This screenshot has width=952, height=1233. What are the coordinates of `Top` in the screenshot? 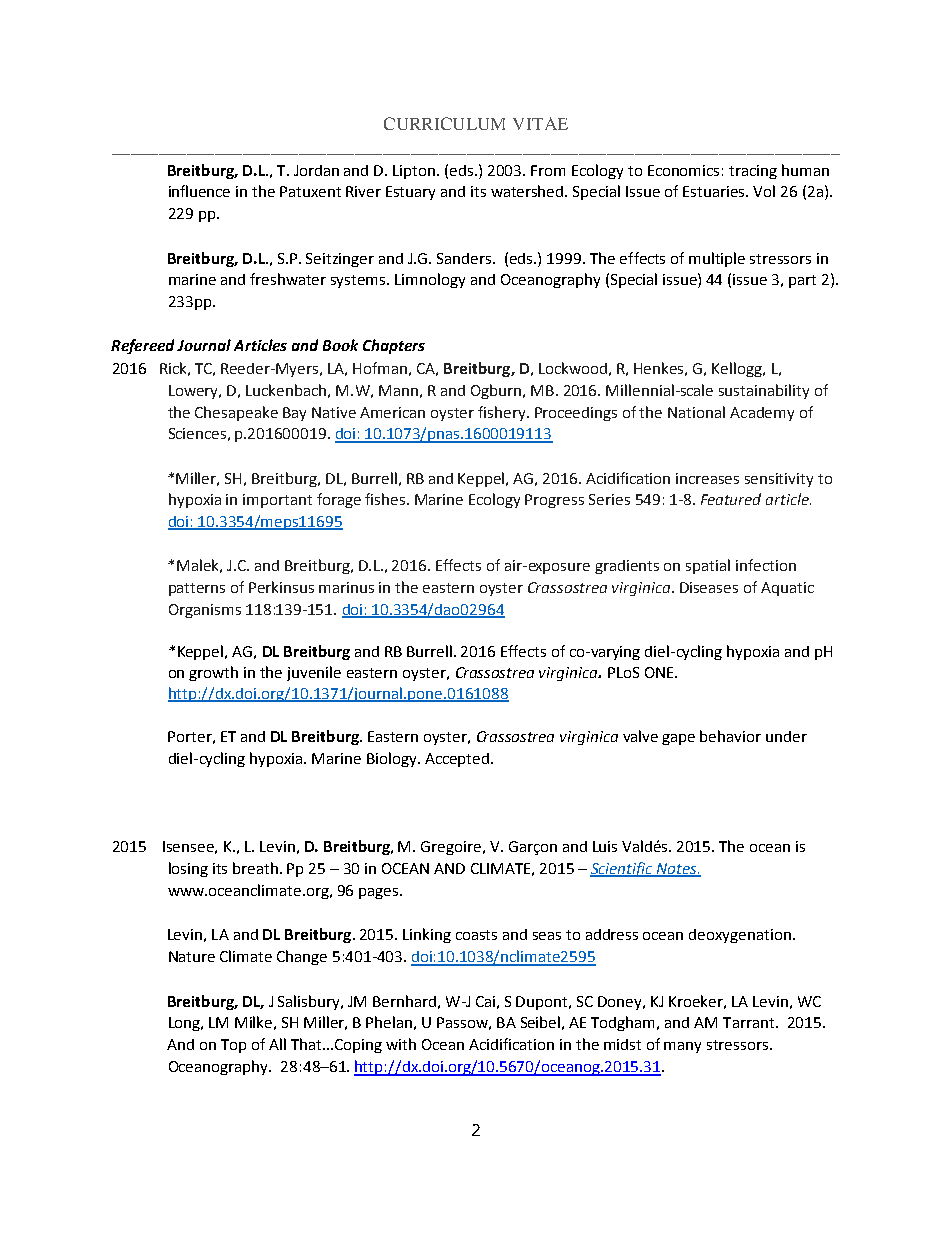 It's located at (233, 1046).
